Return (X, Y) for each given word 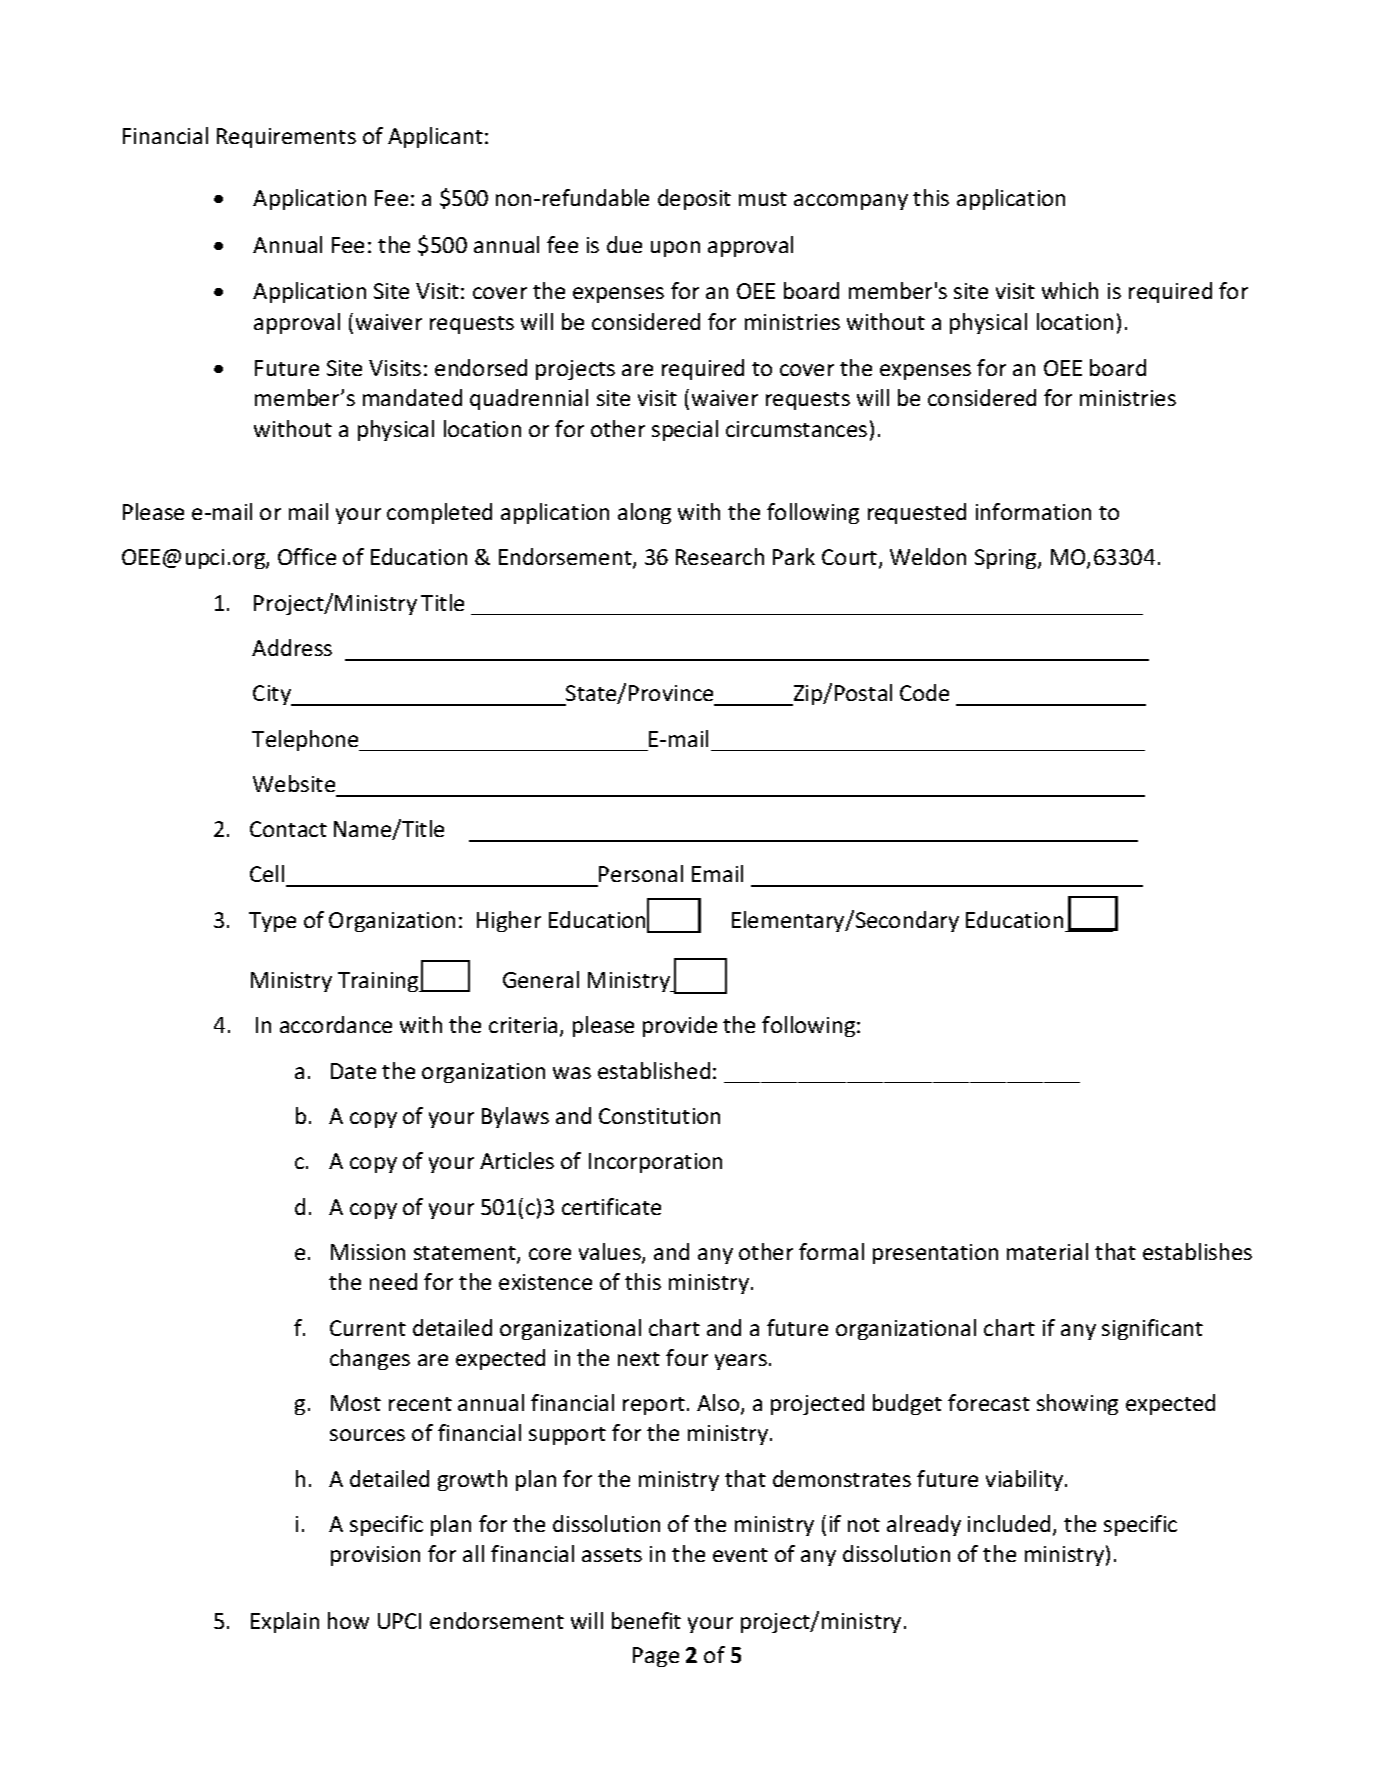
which (1070, 290)
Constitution (659, 1116)
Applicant (435, 137)
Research (720, 556)
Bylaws (515, 1117)
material (1047, 1251)
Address (292, 647)
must (763, 199)
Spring (1007, 559)
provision (375, 1556)
